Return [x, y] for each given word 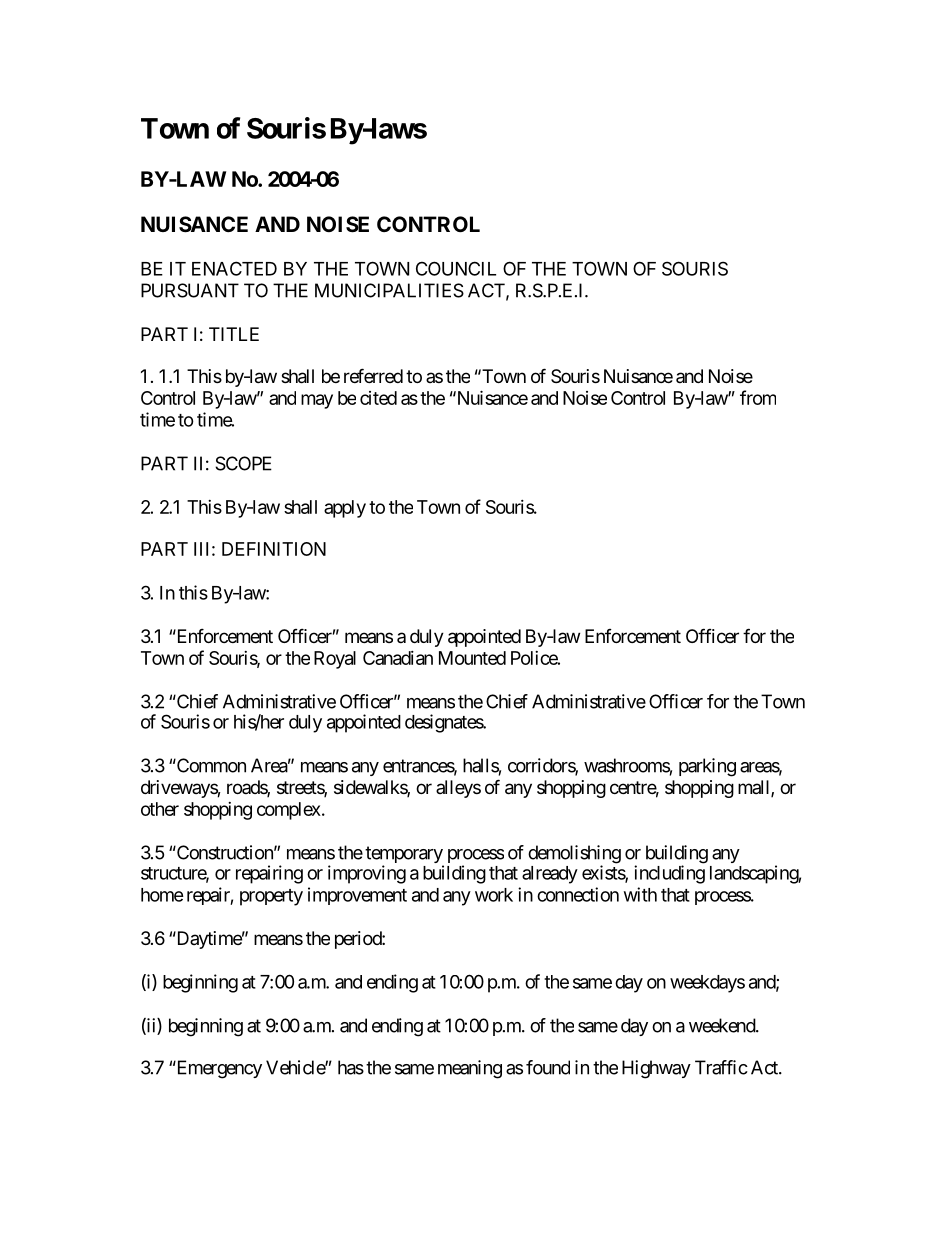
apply [345, 509]
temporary [404, 856]
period [359, 940]
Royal [335, 660]
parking [707, 767]
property [271, 897]
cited [378, 398]
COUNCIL [456, 268]
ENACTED [234, 268]
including [669, 874]
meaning [470, 1069]
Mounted [472, 658]
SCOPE [243, 463]
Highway [656, 1069]
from [758, 397]
